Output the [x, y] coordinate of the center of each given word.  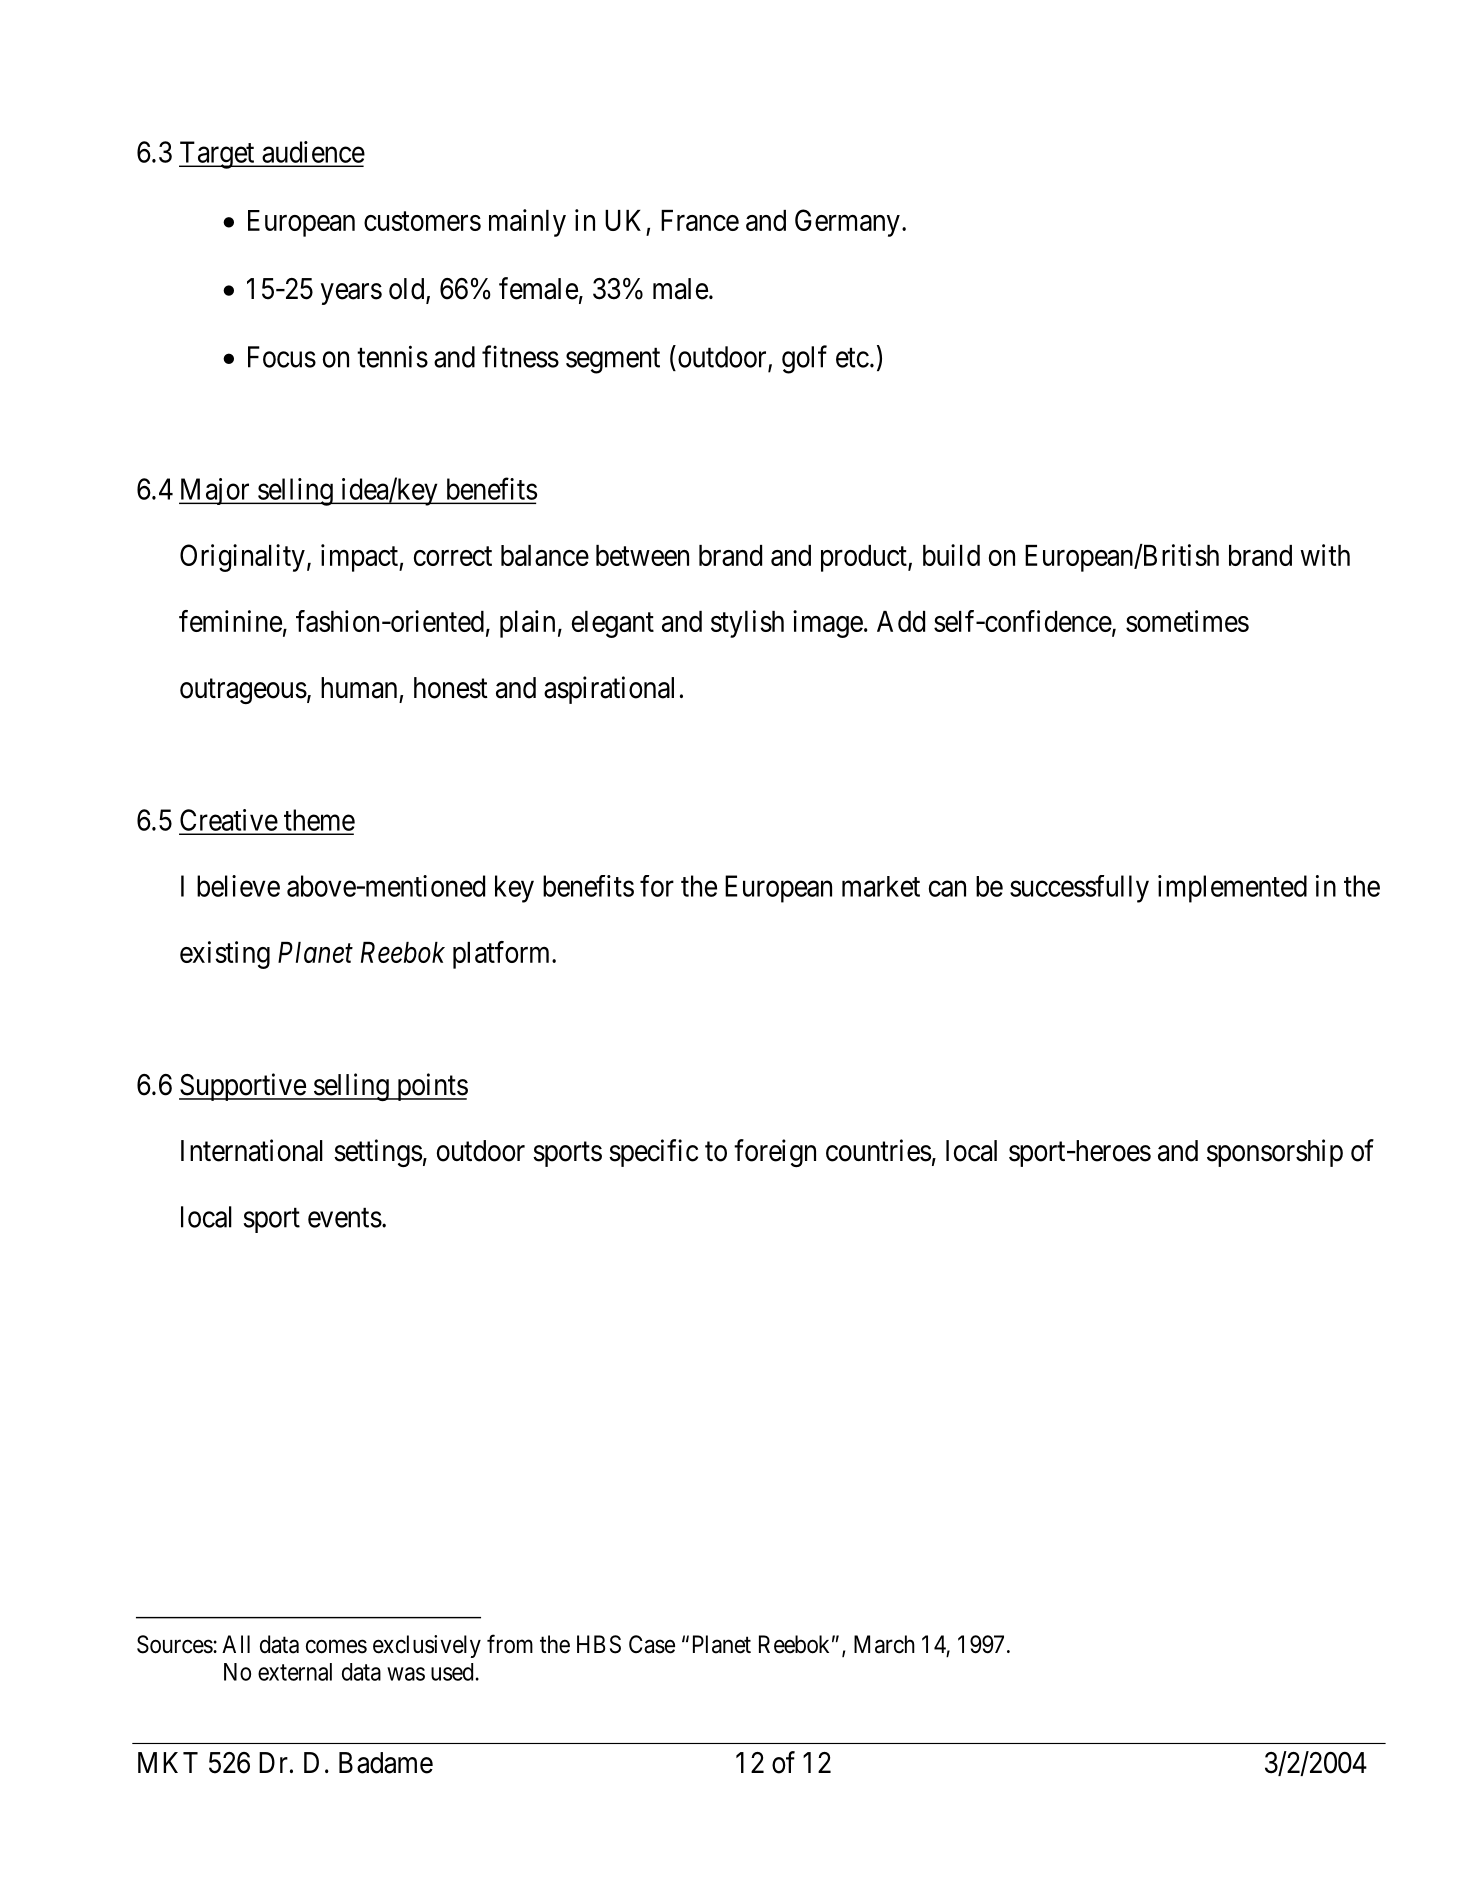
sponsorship [1275, 1153]
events [345, 1218]
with [1325, 555]
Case [652, 1644]
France [700, 220]
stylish [747, 624]
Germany [847, 223]
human [359, 688]
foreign [775, 1153]
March [884, 1644]
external [295, 1672]
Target [218, 155]
